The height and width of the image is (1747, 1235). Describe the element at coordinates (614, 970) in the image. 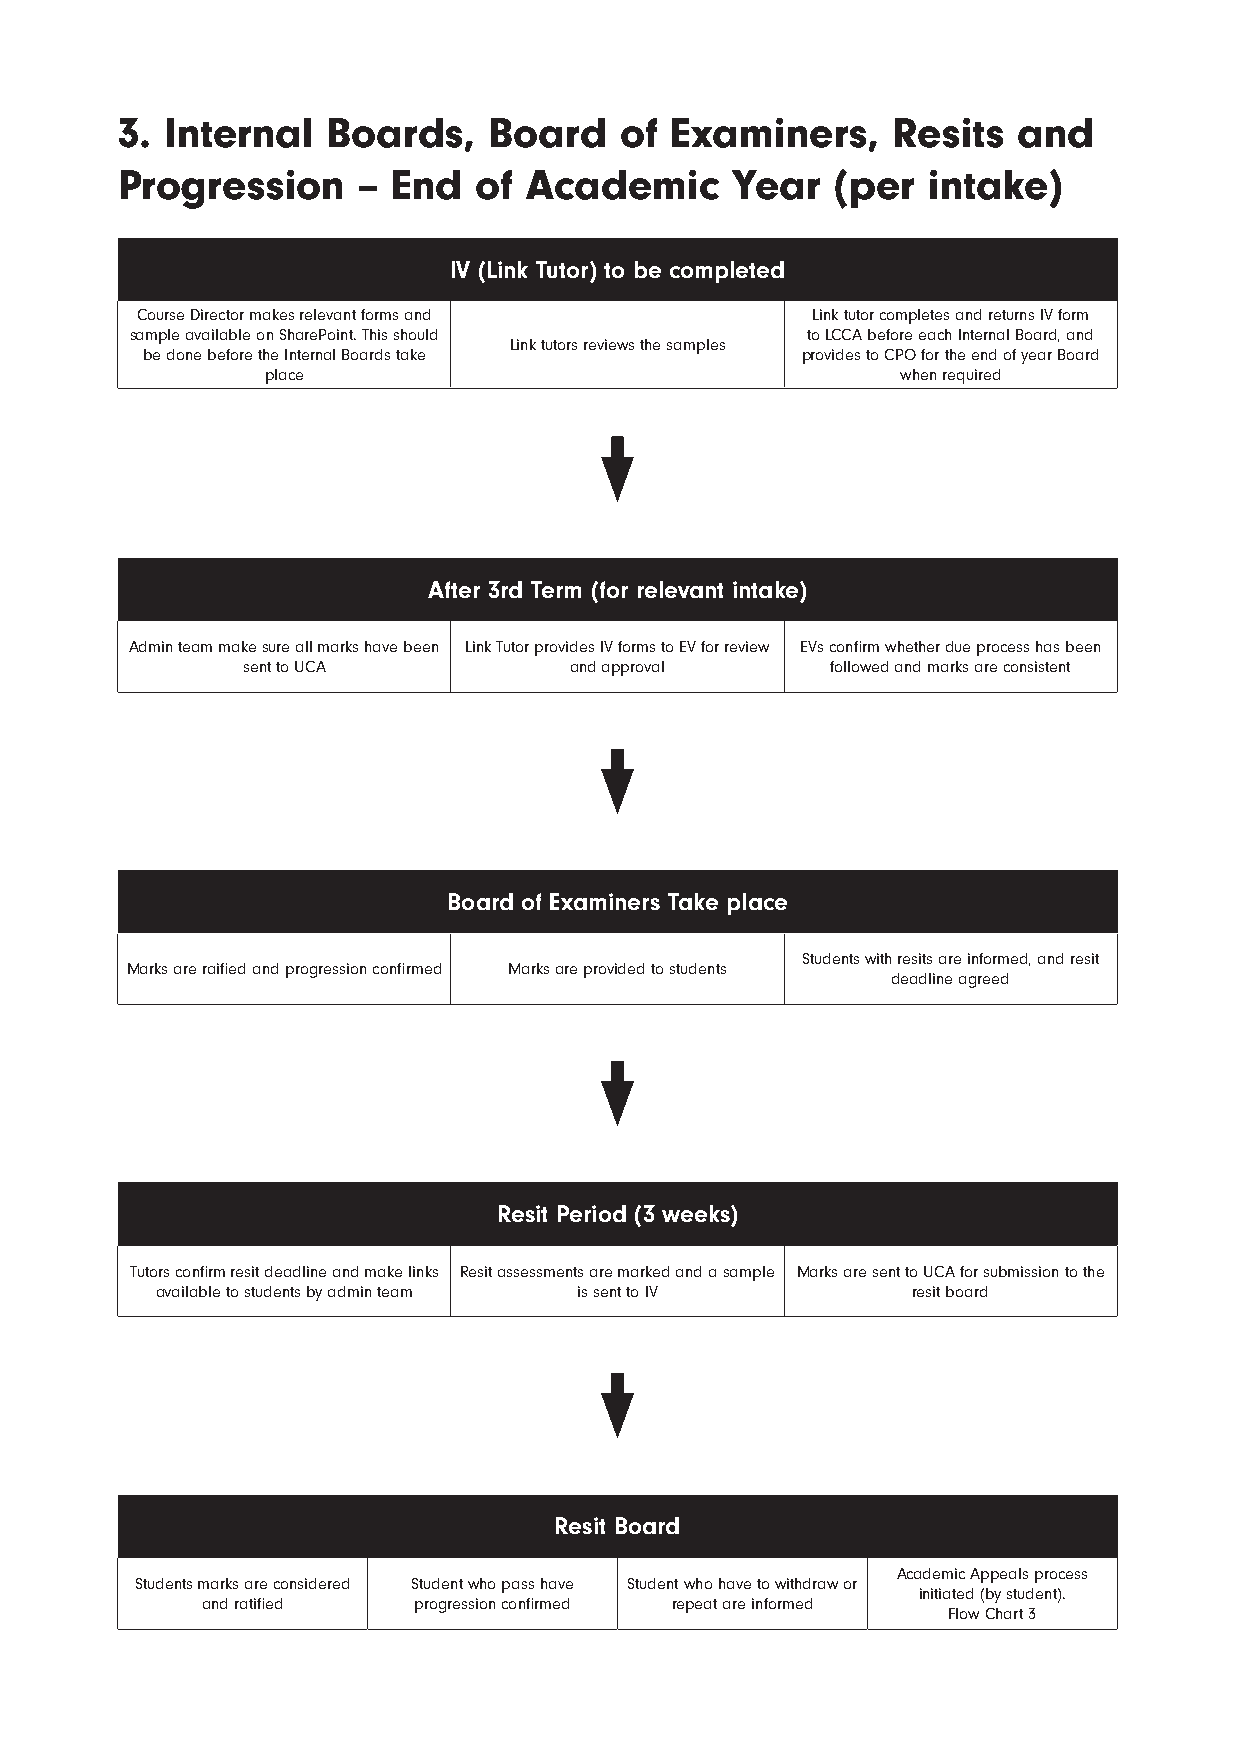

I see `provided` at that location.
